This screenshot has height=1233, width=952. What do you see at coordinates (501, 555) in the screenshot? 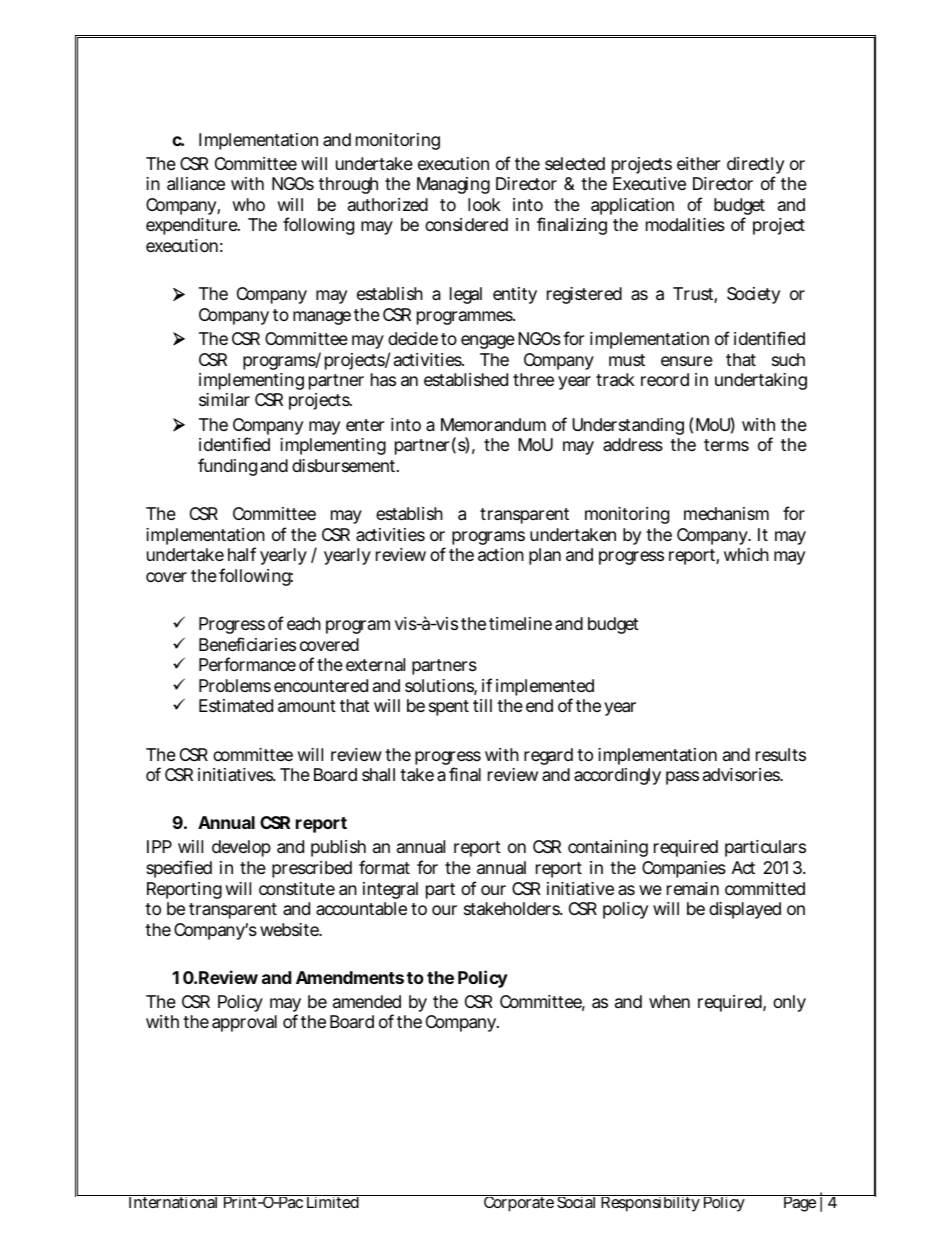
I see `action` at bounding box center [501, 555].
